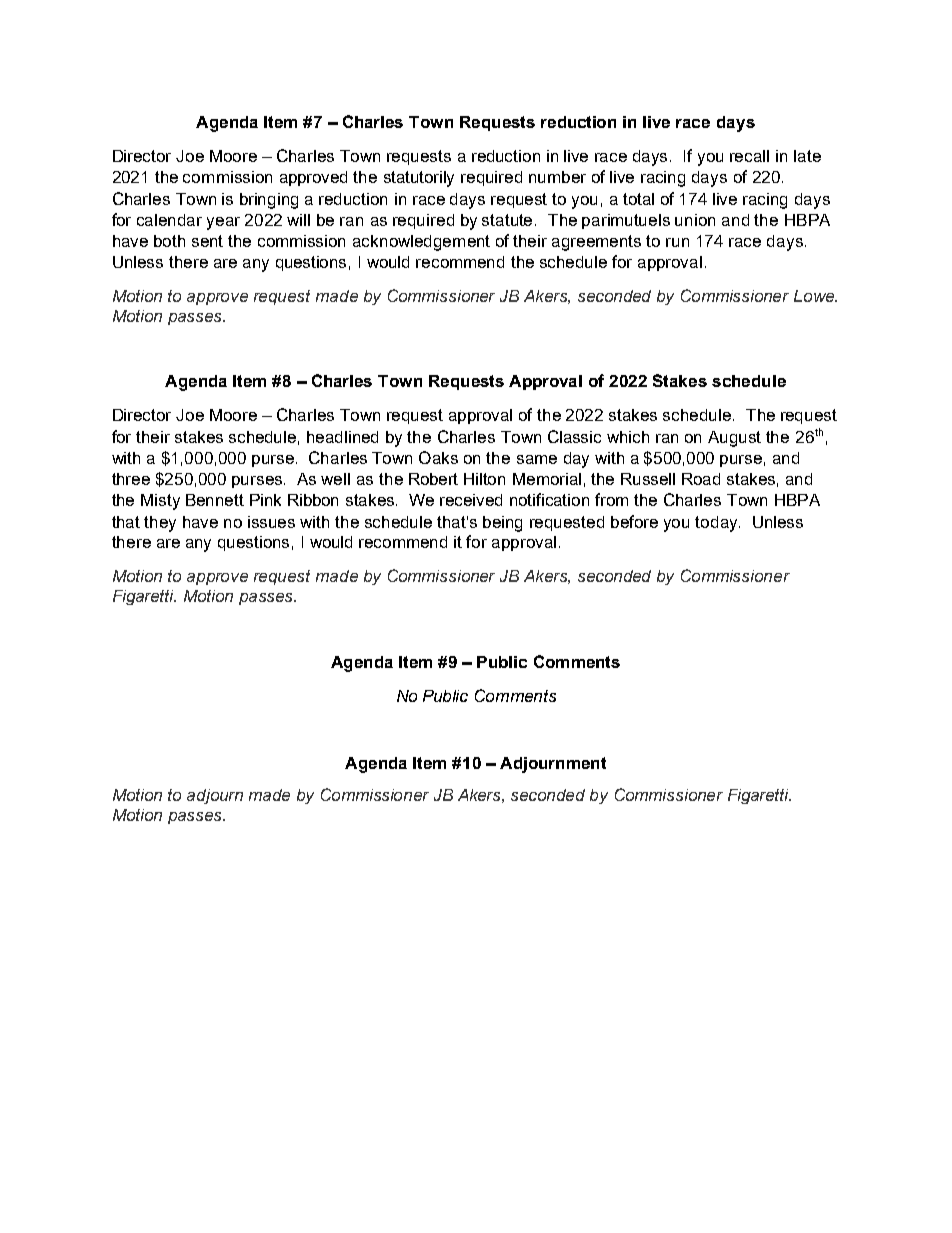 The image size is (952, 1233). What do you see at coordinates (749, 156) in the image?
I see `recall` at bounding box center [749, 156].
